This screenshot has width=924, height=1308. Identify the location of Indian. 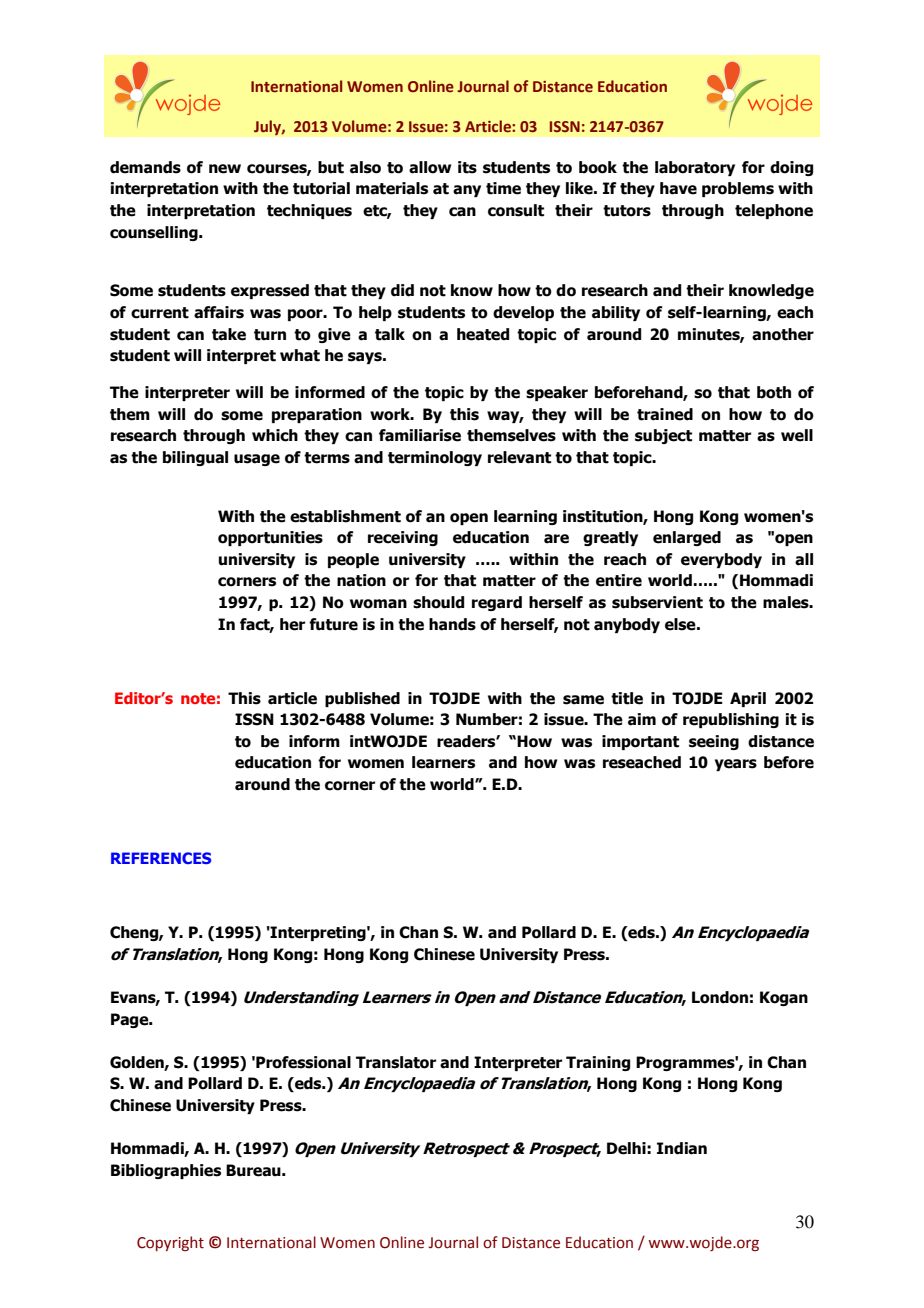
(682, 1148).
